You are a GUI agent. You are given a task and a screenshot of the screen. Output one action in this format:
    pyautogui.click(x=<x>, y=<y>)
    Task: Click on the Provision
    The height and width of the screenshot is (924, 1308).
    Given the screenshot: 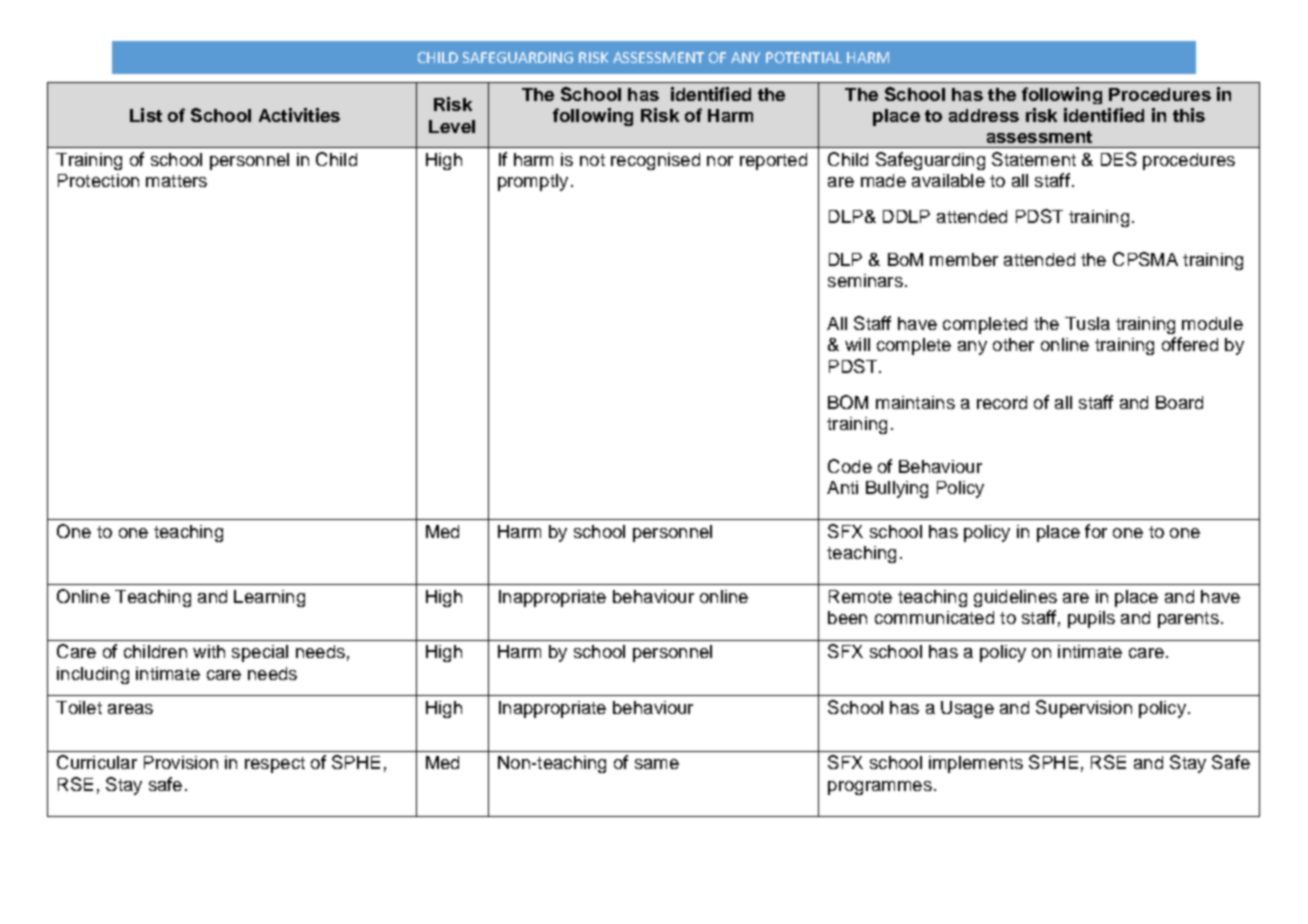 What is the action you would take?
    pyautogui.click(x=181, y=762)
